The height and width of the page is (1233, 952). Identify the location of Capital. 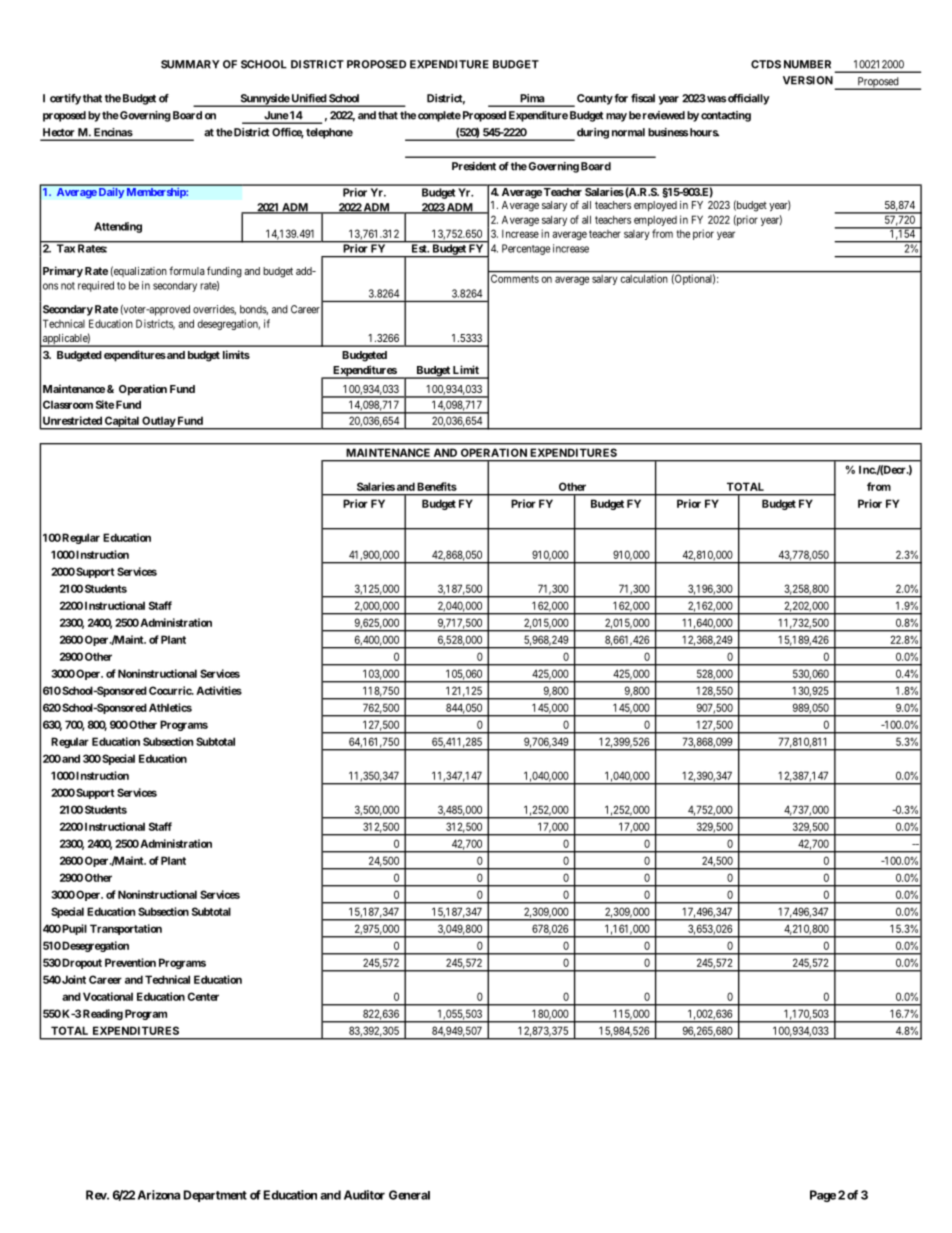
(122, 422).
